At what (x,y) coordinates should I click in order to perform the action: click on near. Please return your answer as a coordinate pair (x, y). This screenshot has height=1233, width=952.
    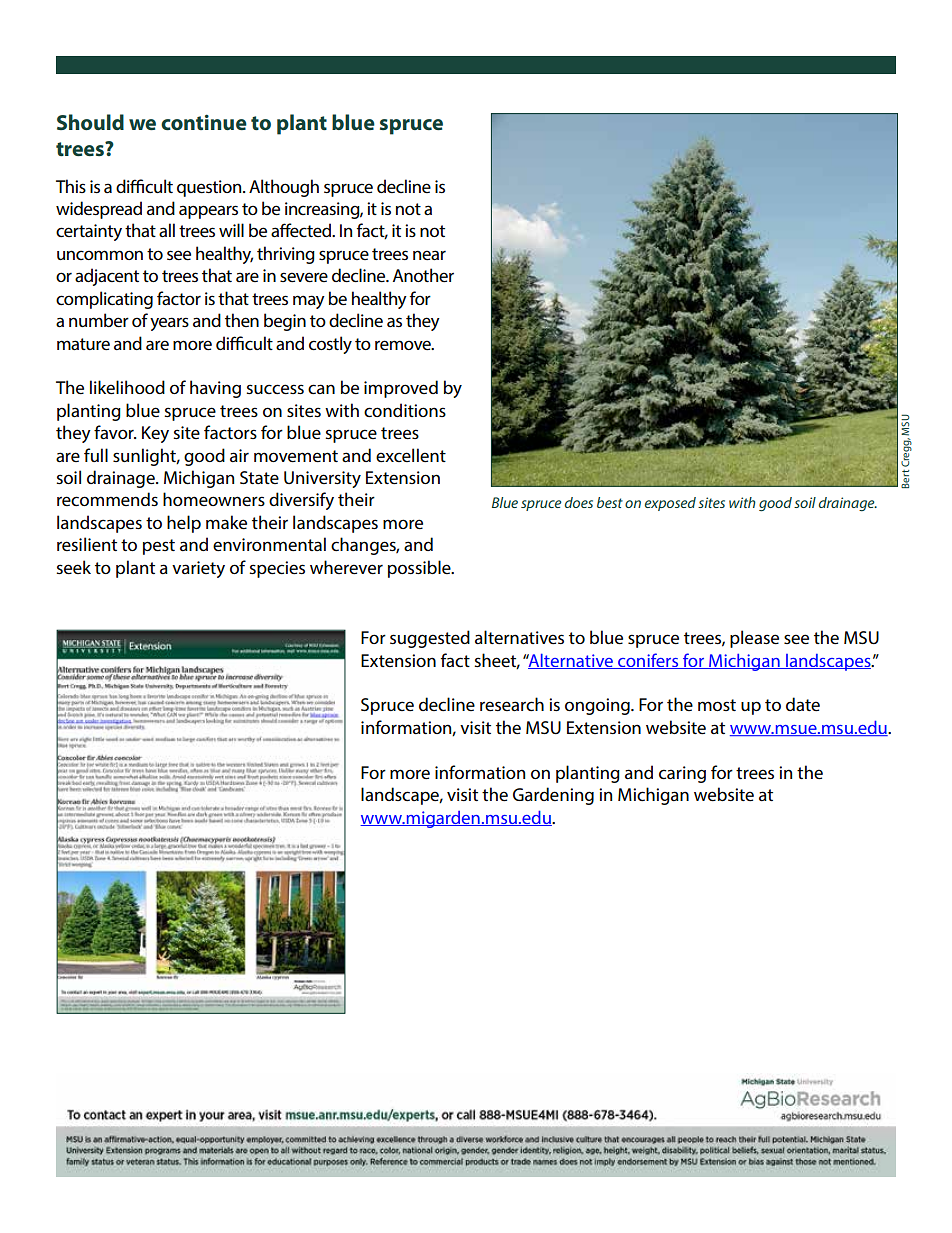
    Looking at the image, I should click on (429, 255).
